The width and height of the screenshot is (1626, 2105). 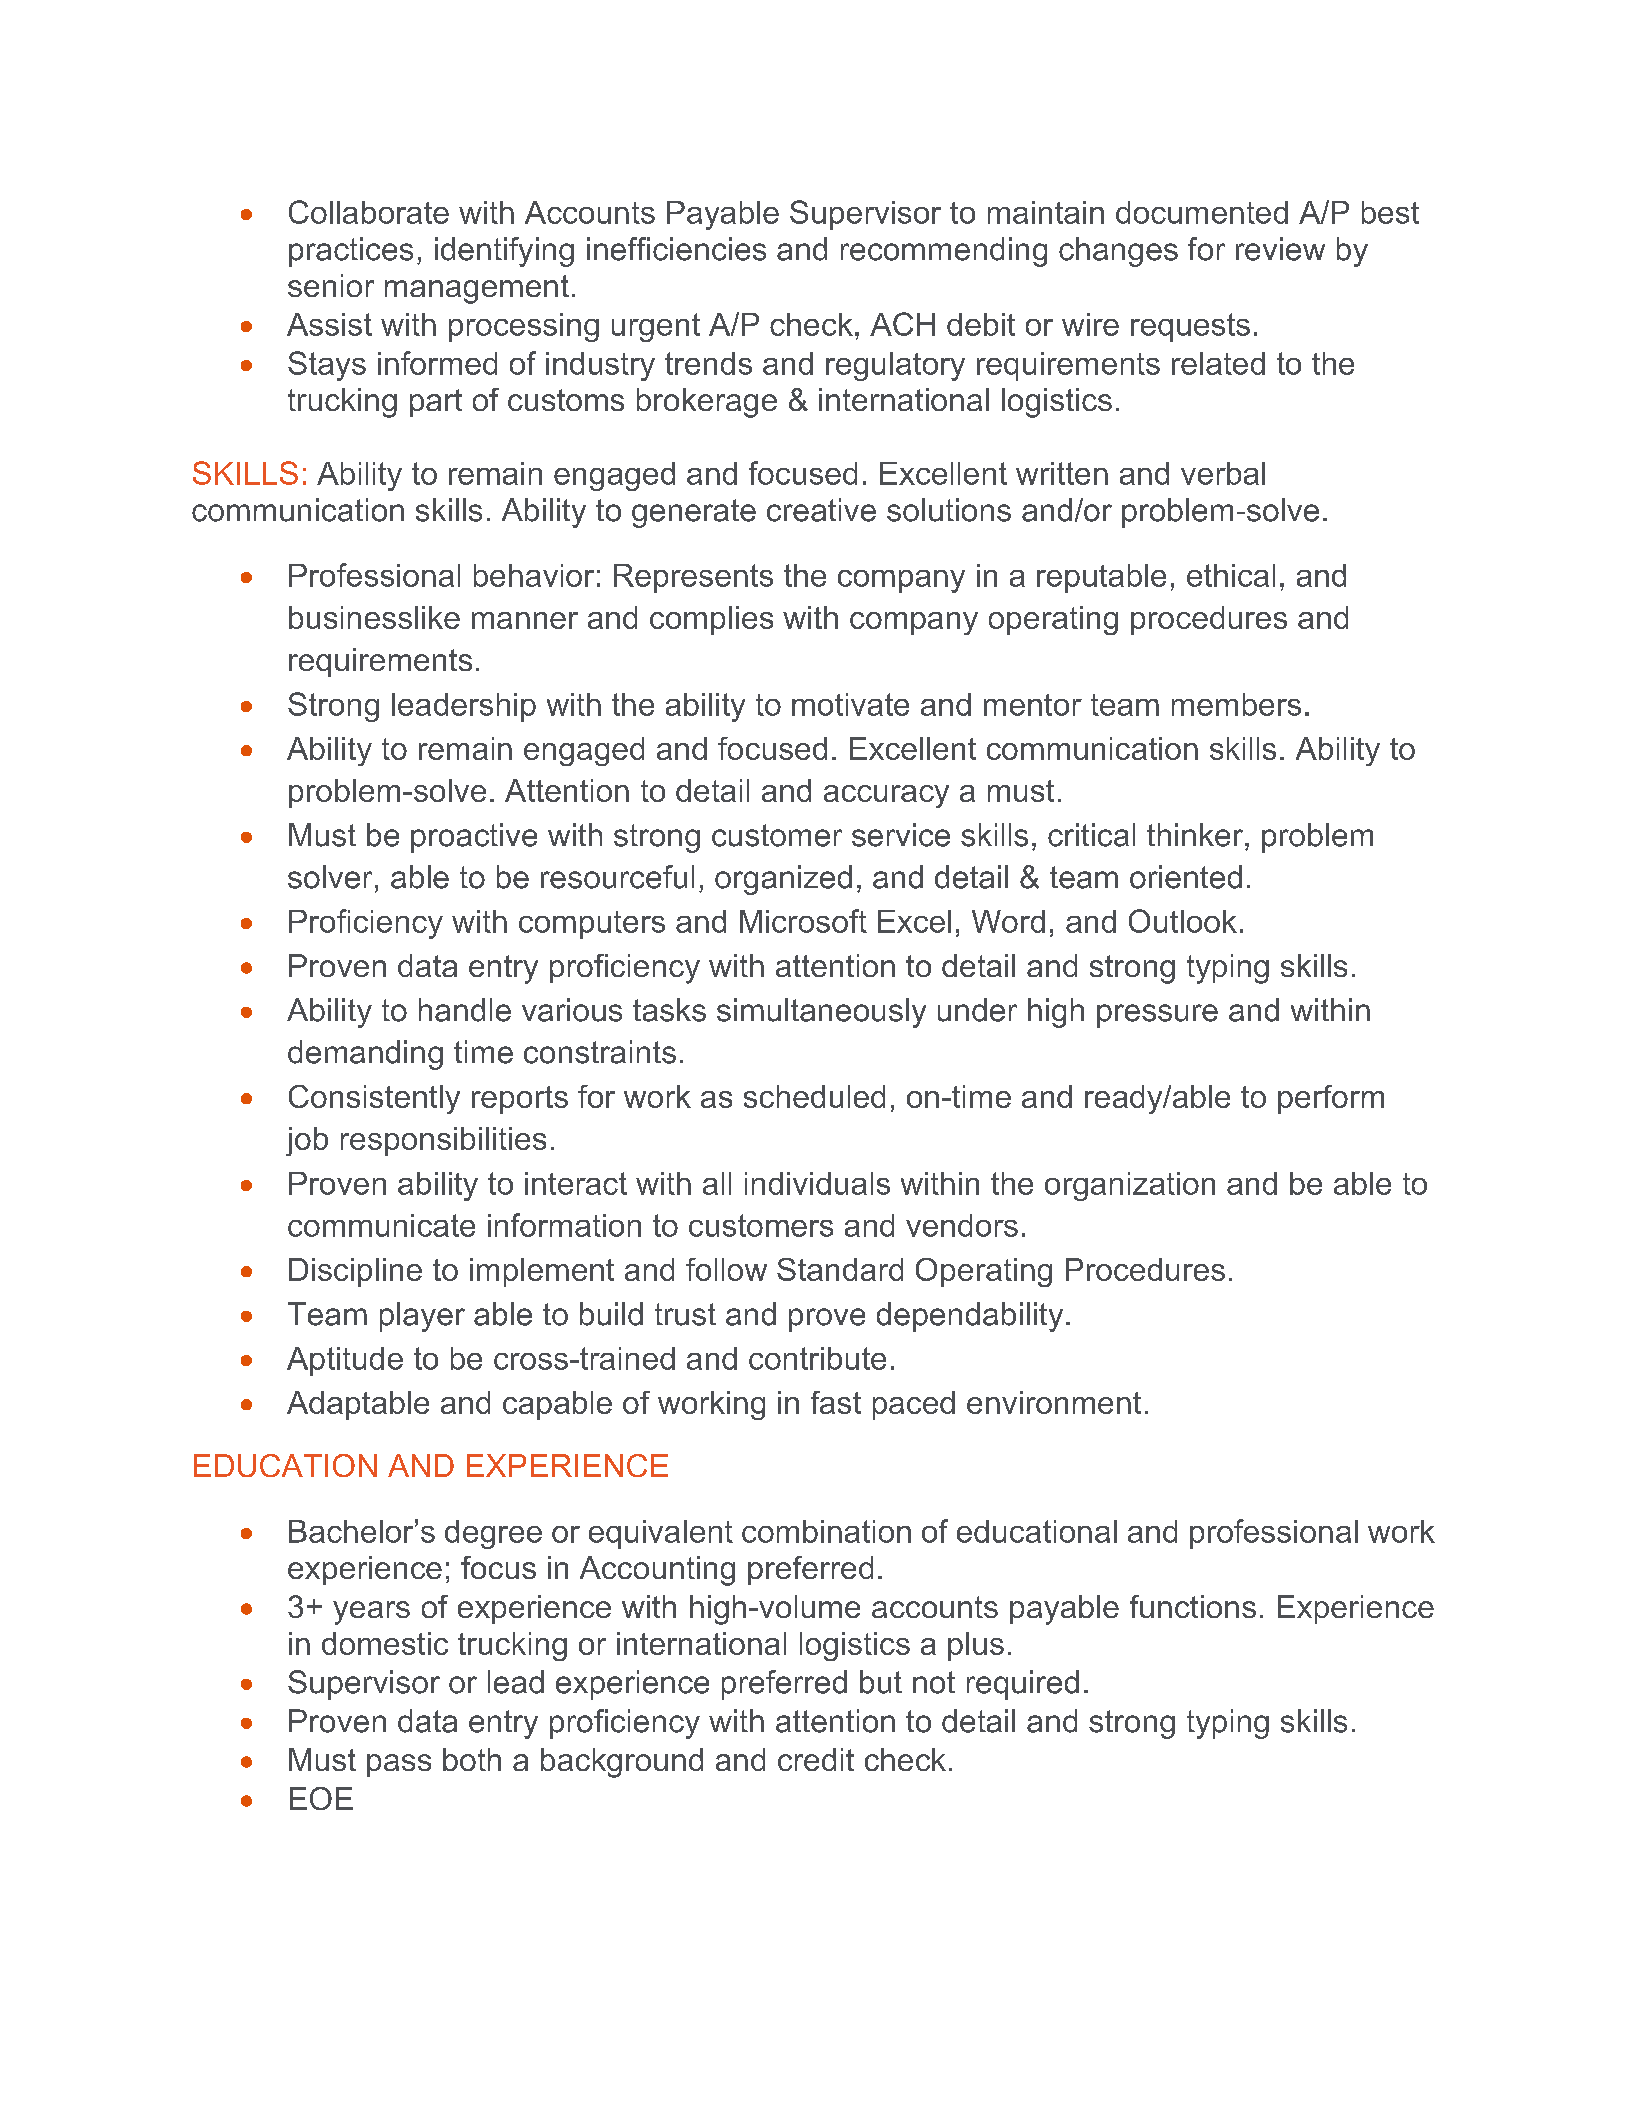 What do you see at coordinates (465, 1010) in the screenshot?
I see `handle` at bounding box center [465, 1010].
